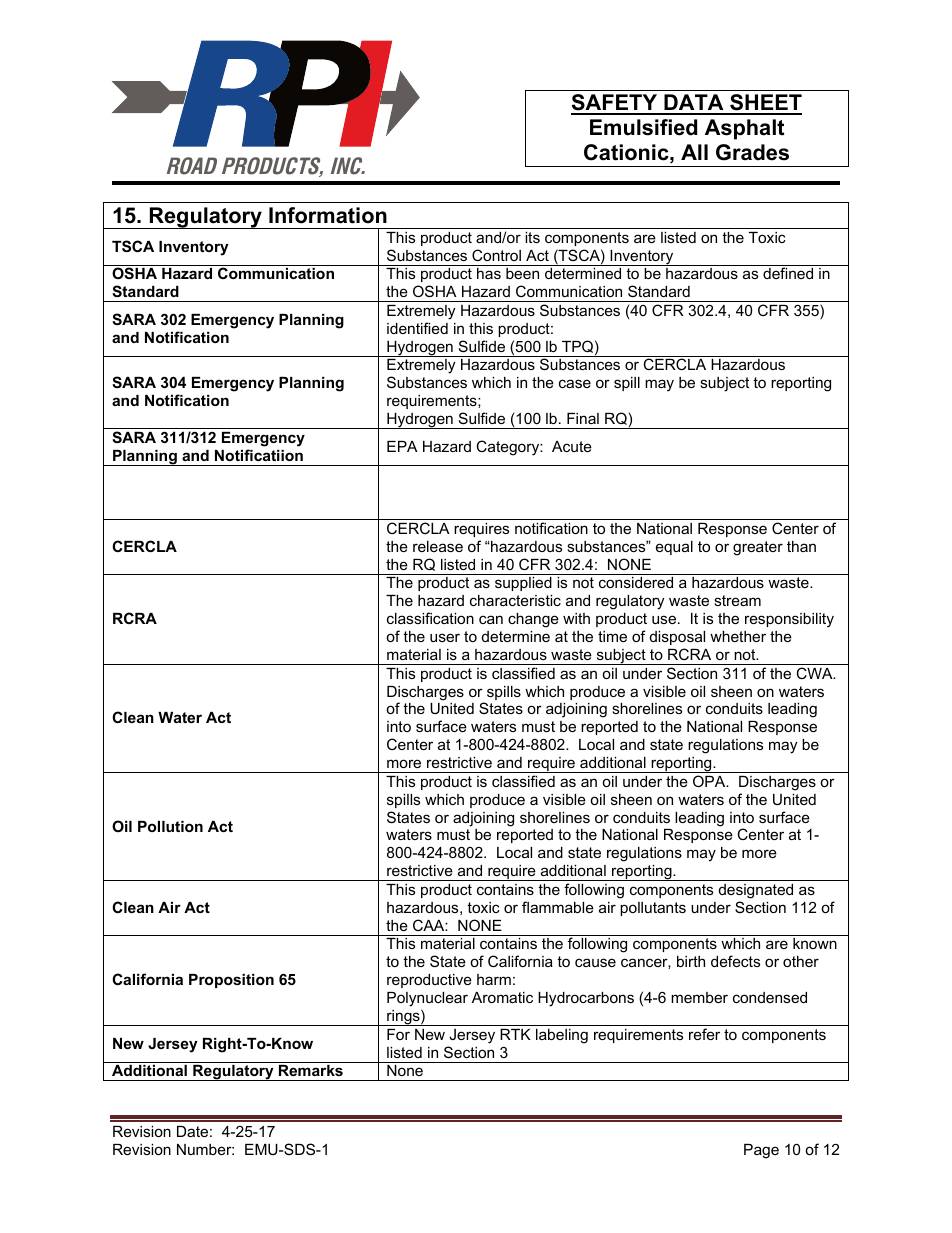 The image size is (952, 1233). I want to click on labeling, so click(562, 1036).
